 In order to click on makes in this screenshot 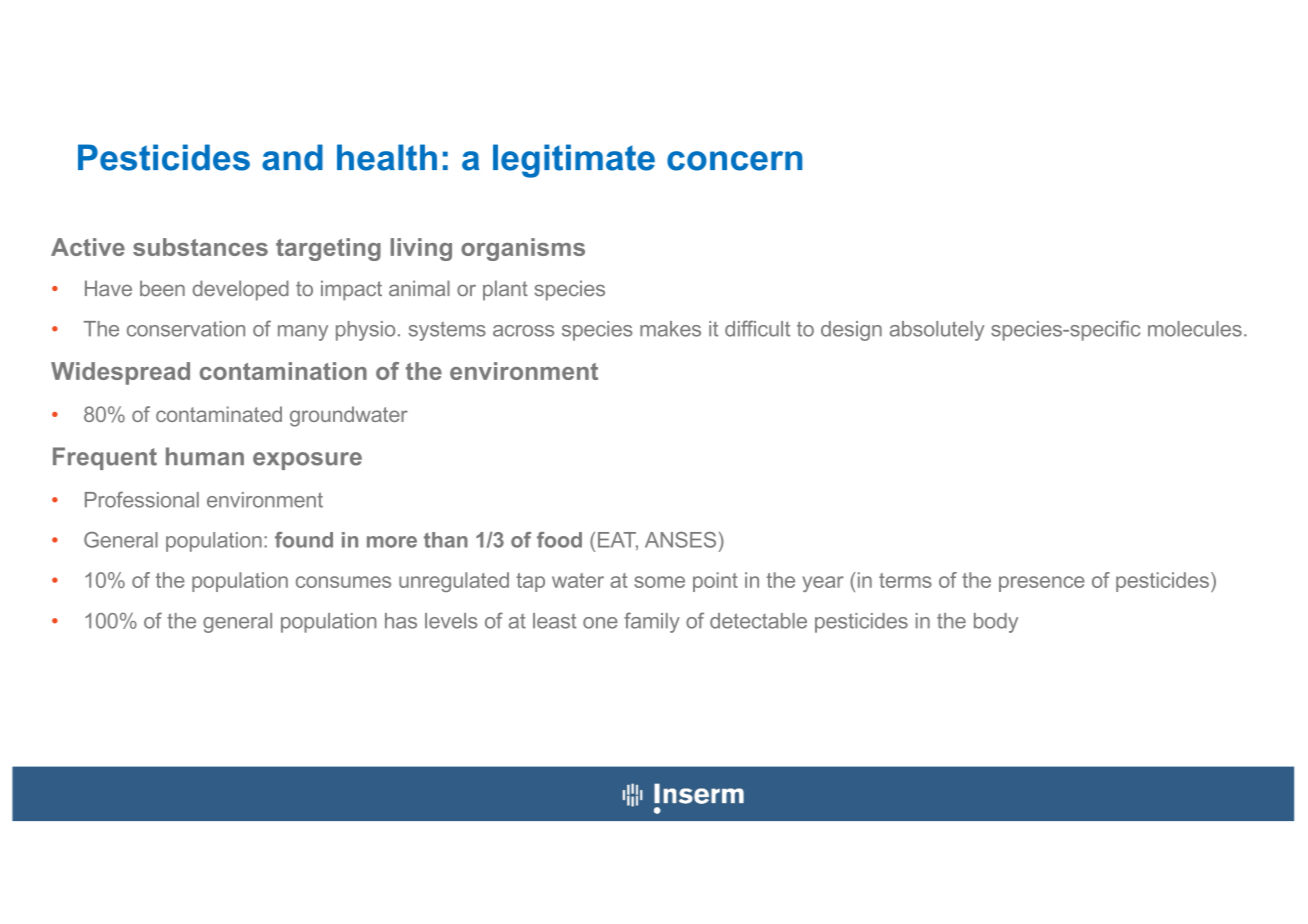, I will do `click(670, 329)`.
